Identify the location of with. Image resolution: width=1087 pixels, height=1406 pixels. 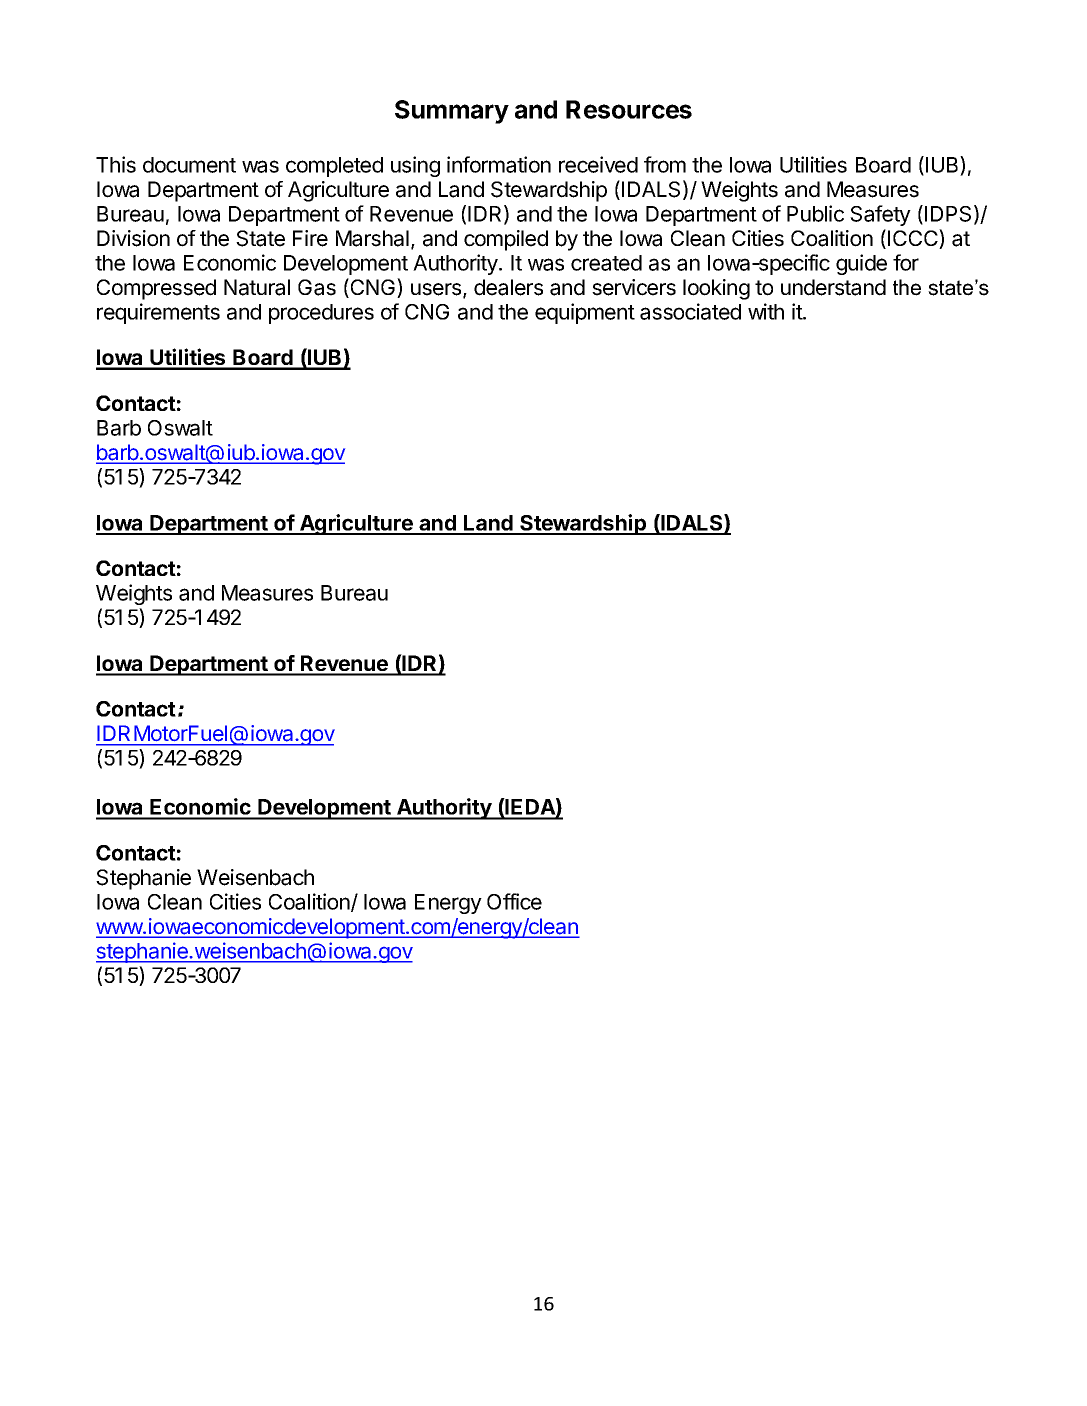
(766, 311).
